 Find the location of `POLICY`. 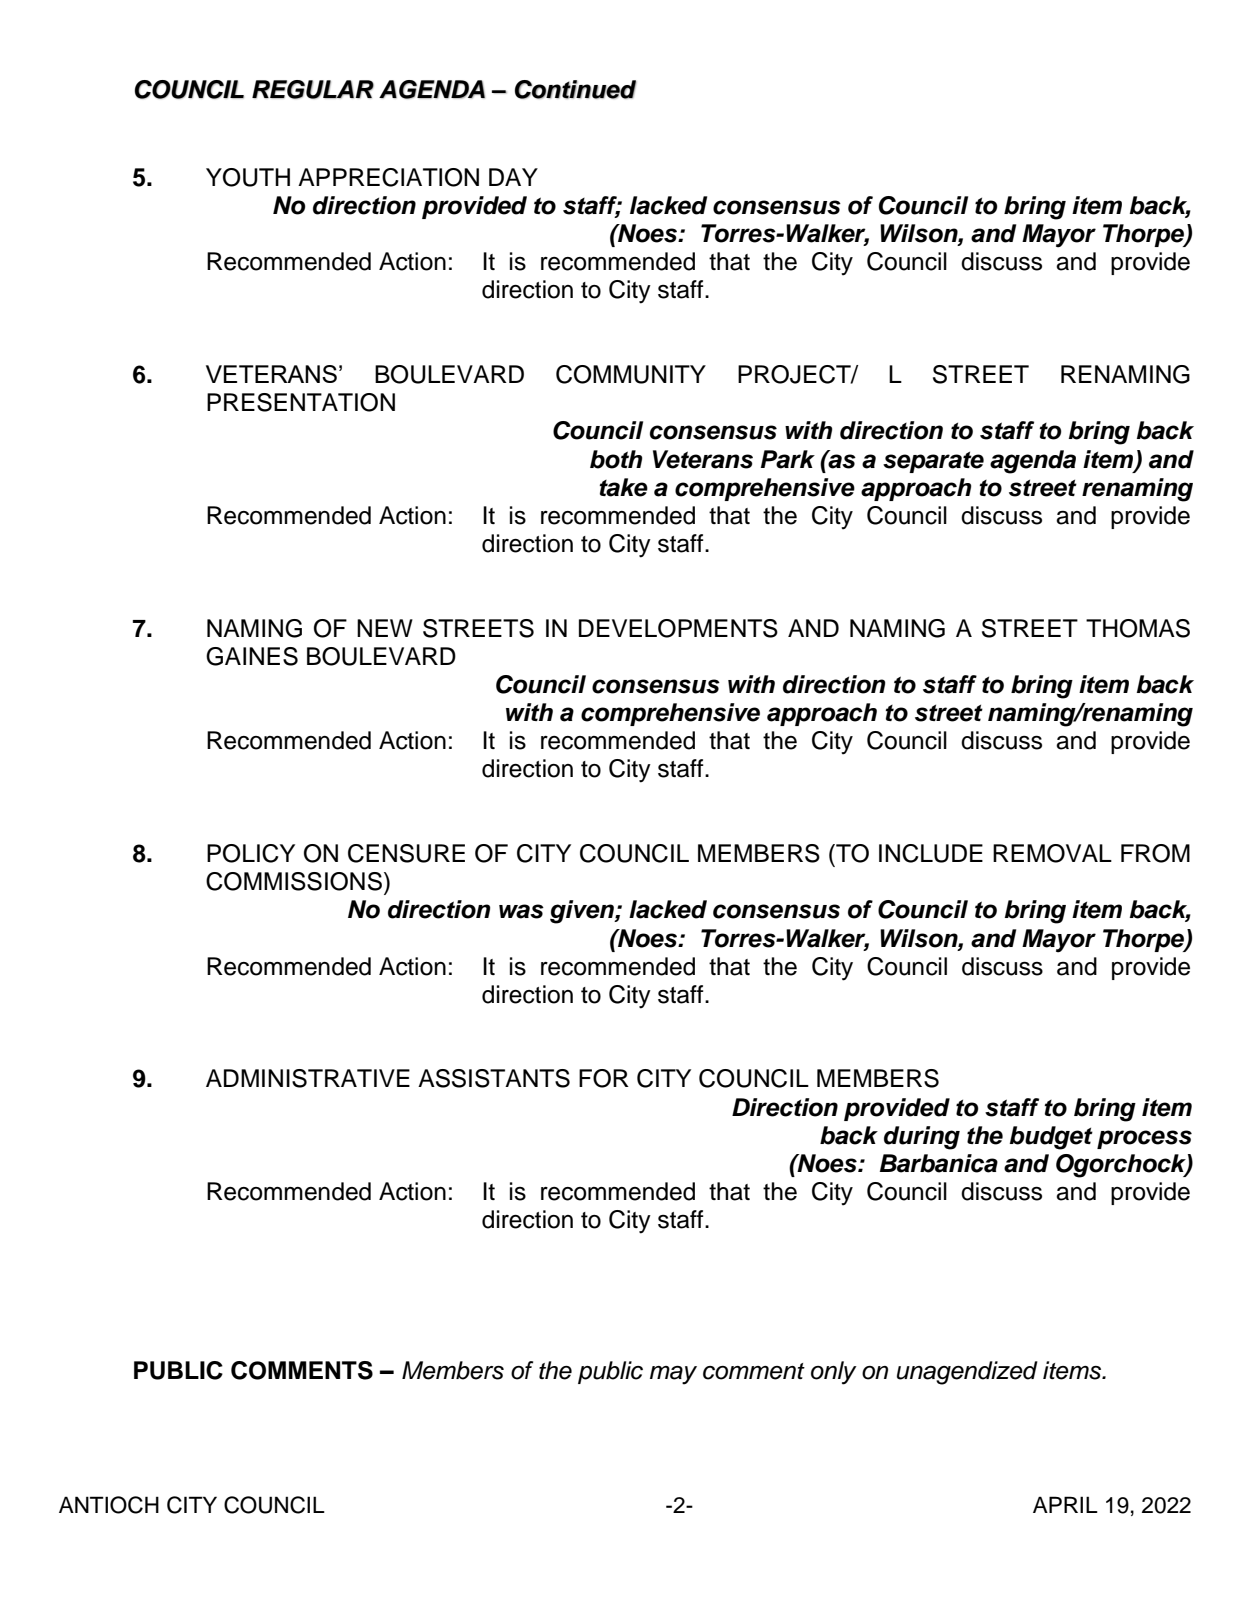

POLICY is located at coordinates (251, 853).
